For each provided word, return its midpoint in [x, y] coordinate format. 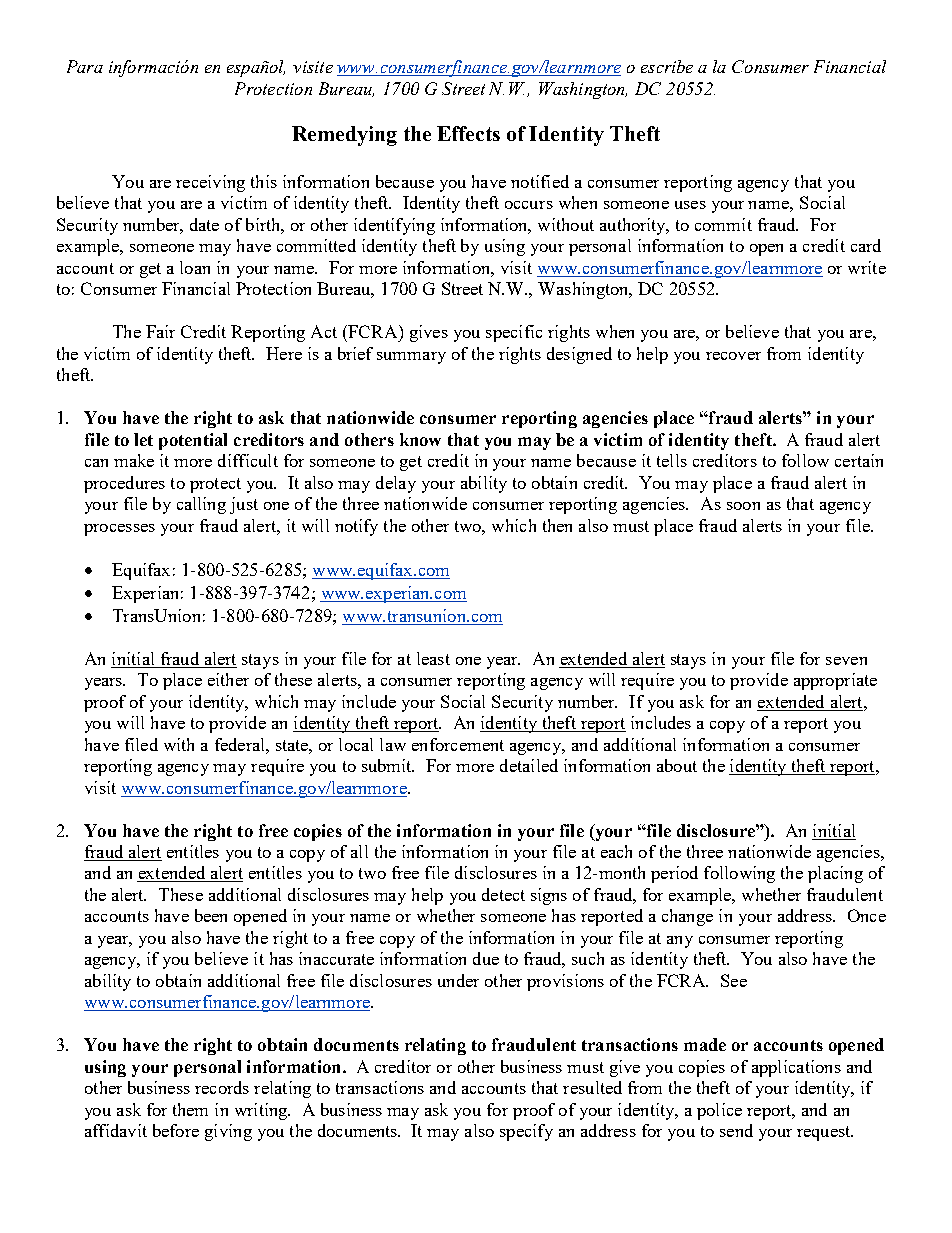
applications [796, 1068]
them [190, 1109]
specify [526, 1132]
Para [85, 66]
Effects [468, 133]
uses [690, 205]
